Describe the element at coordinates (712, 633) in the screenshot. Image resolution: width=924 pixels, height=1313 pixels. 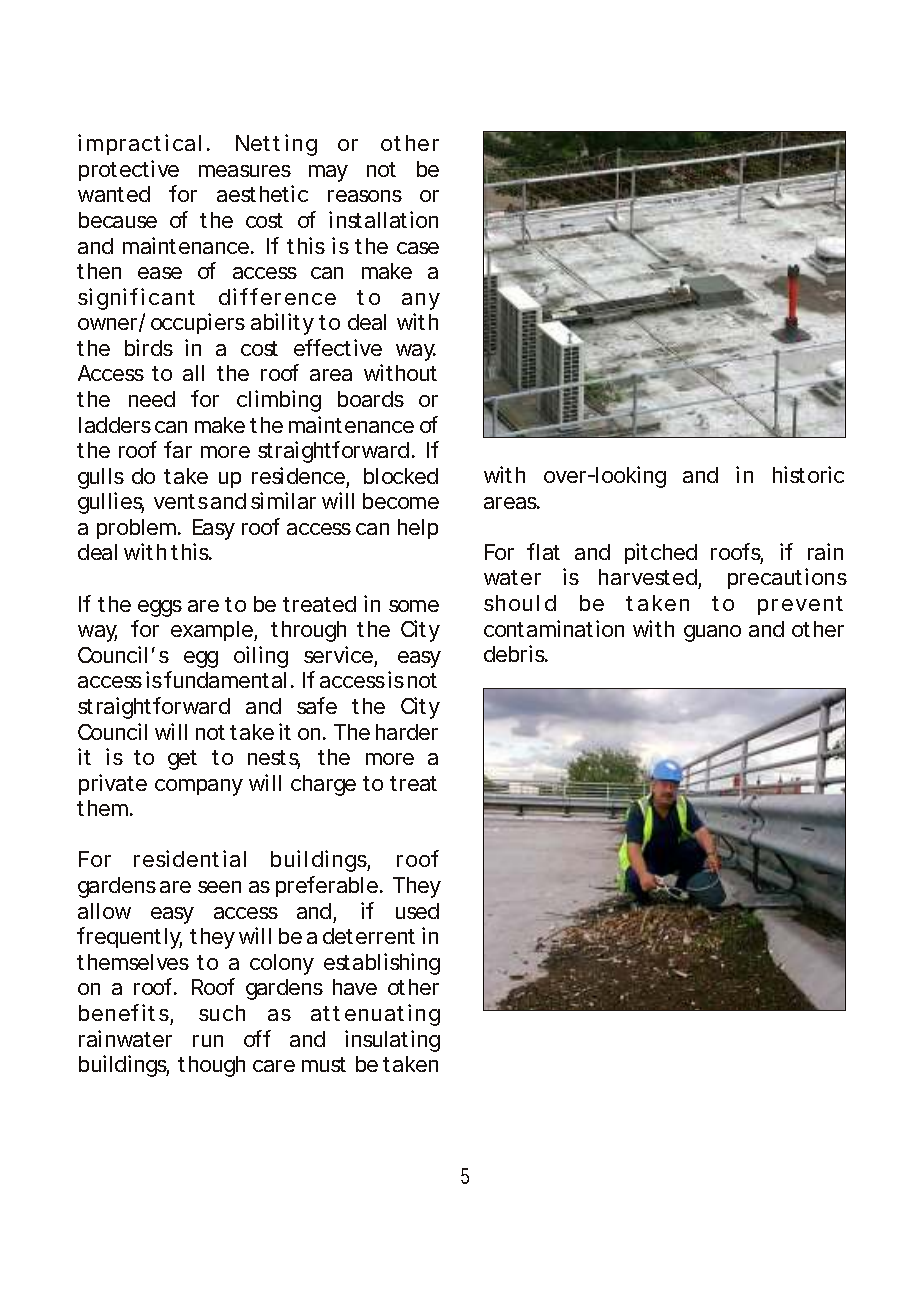
I see `guano` at that location.
